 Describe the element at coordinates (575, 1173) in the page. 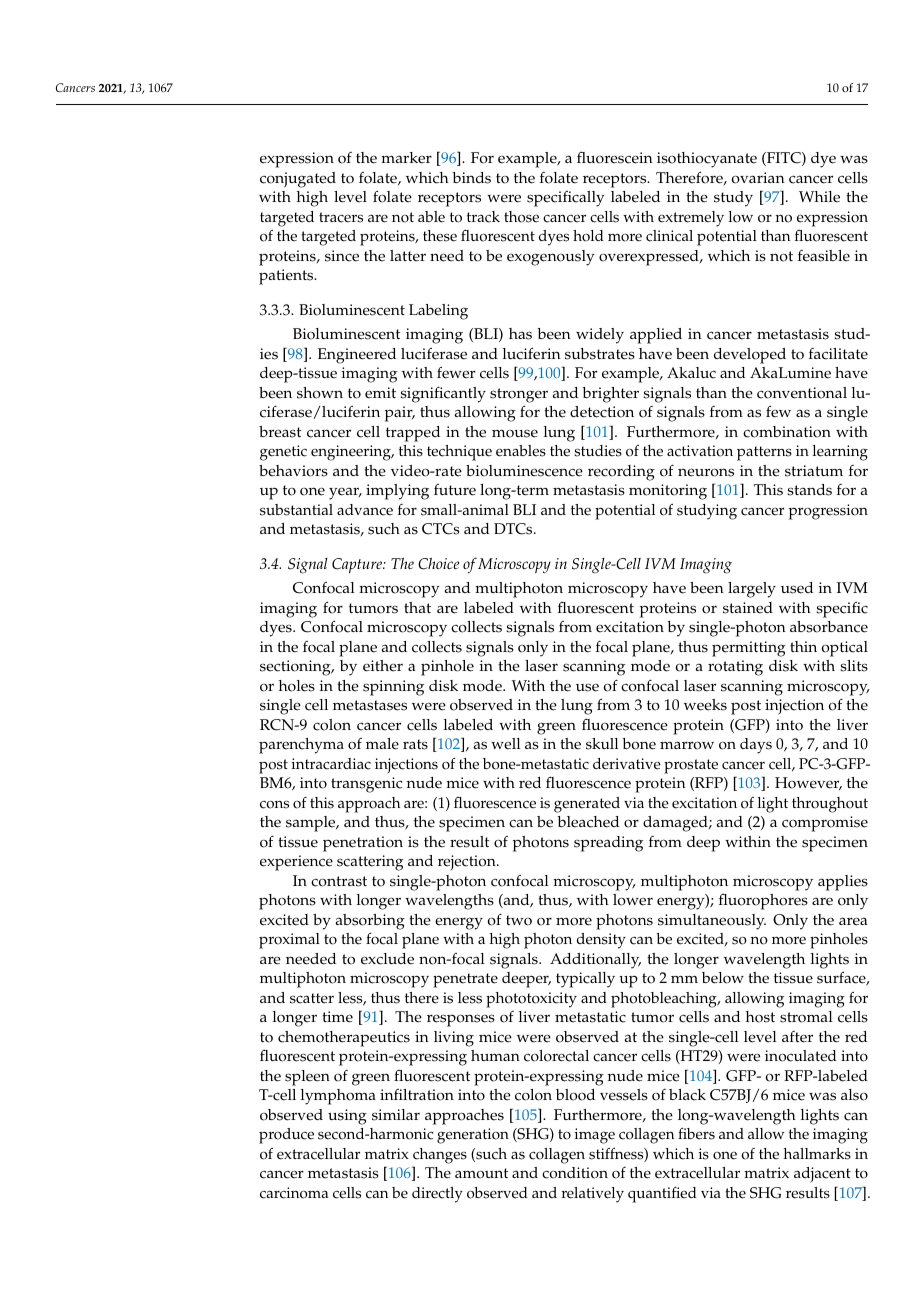

I see `condition` at that location.
